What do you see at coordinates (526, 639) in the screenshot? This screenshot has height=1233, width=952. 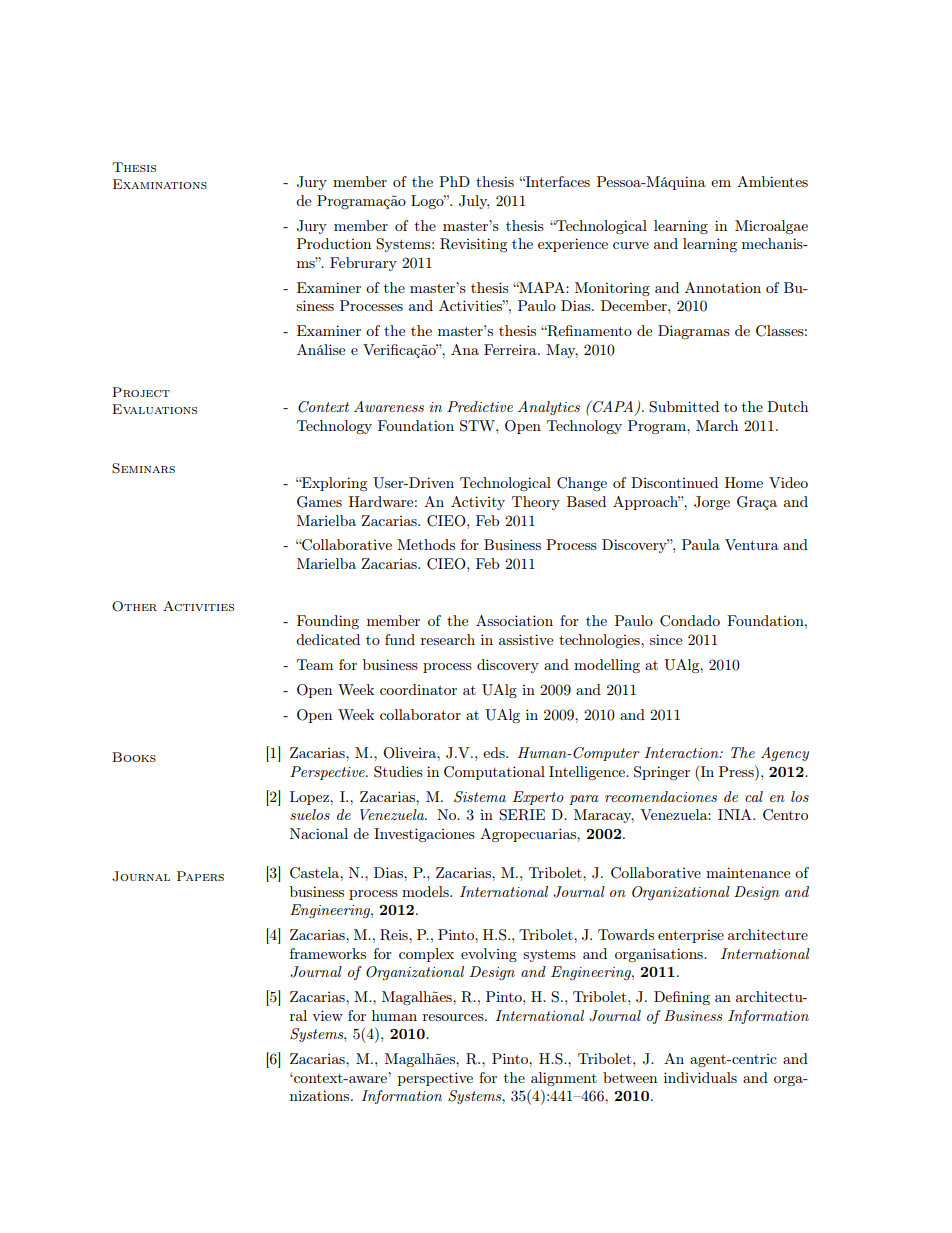 I see `assistive` at bounding box center [526, 639].
